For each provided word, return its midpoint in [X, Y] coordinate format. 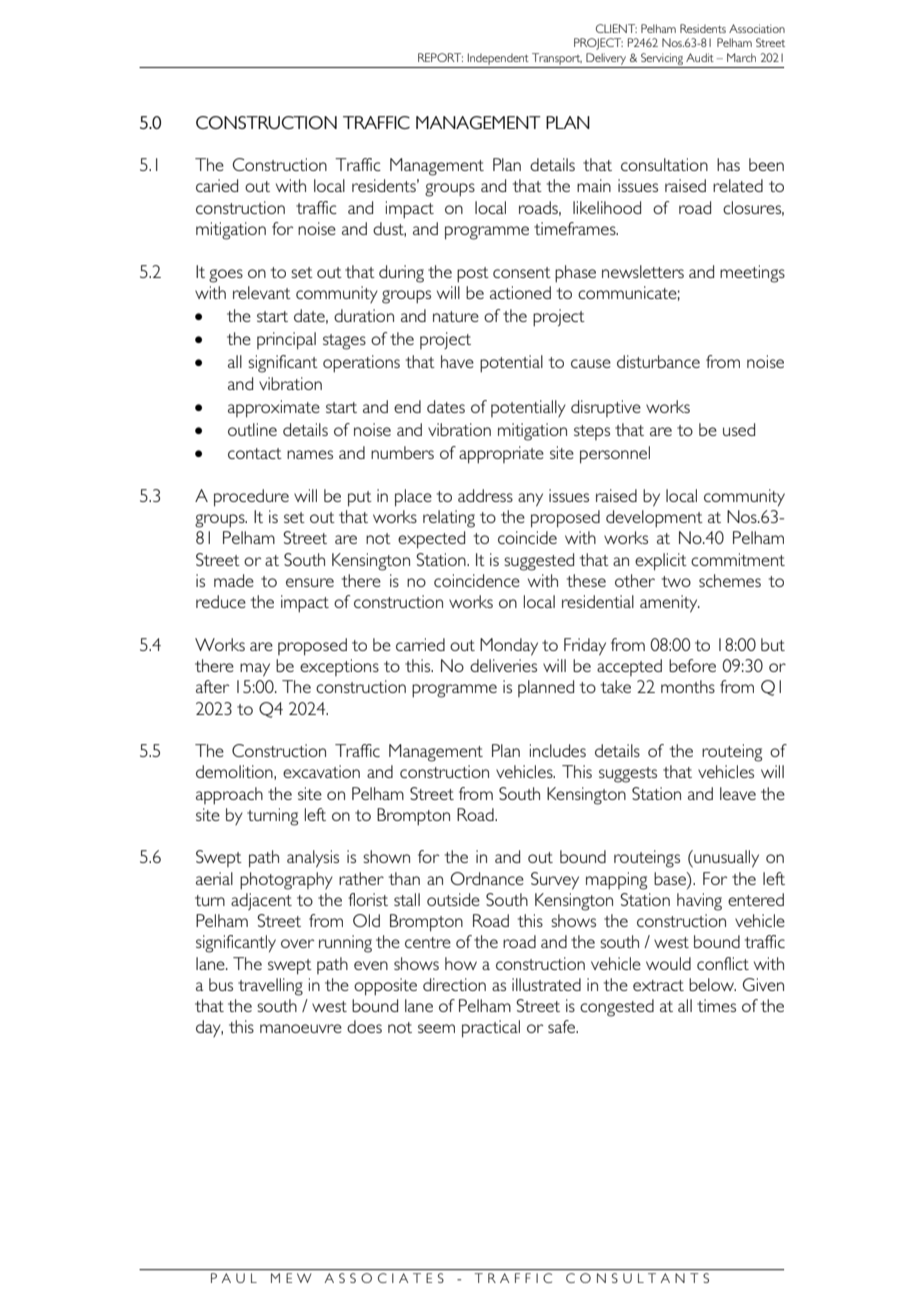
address [485, 495]
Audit [700, 57]
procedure [251, 498]
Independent [498, 59]
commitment [738, 559]
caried [217, 185]
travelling [270, 987]
